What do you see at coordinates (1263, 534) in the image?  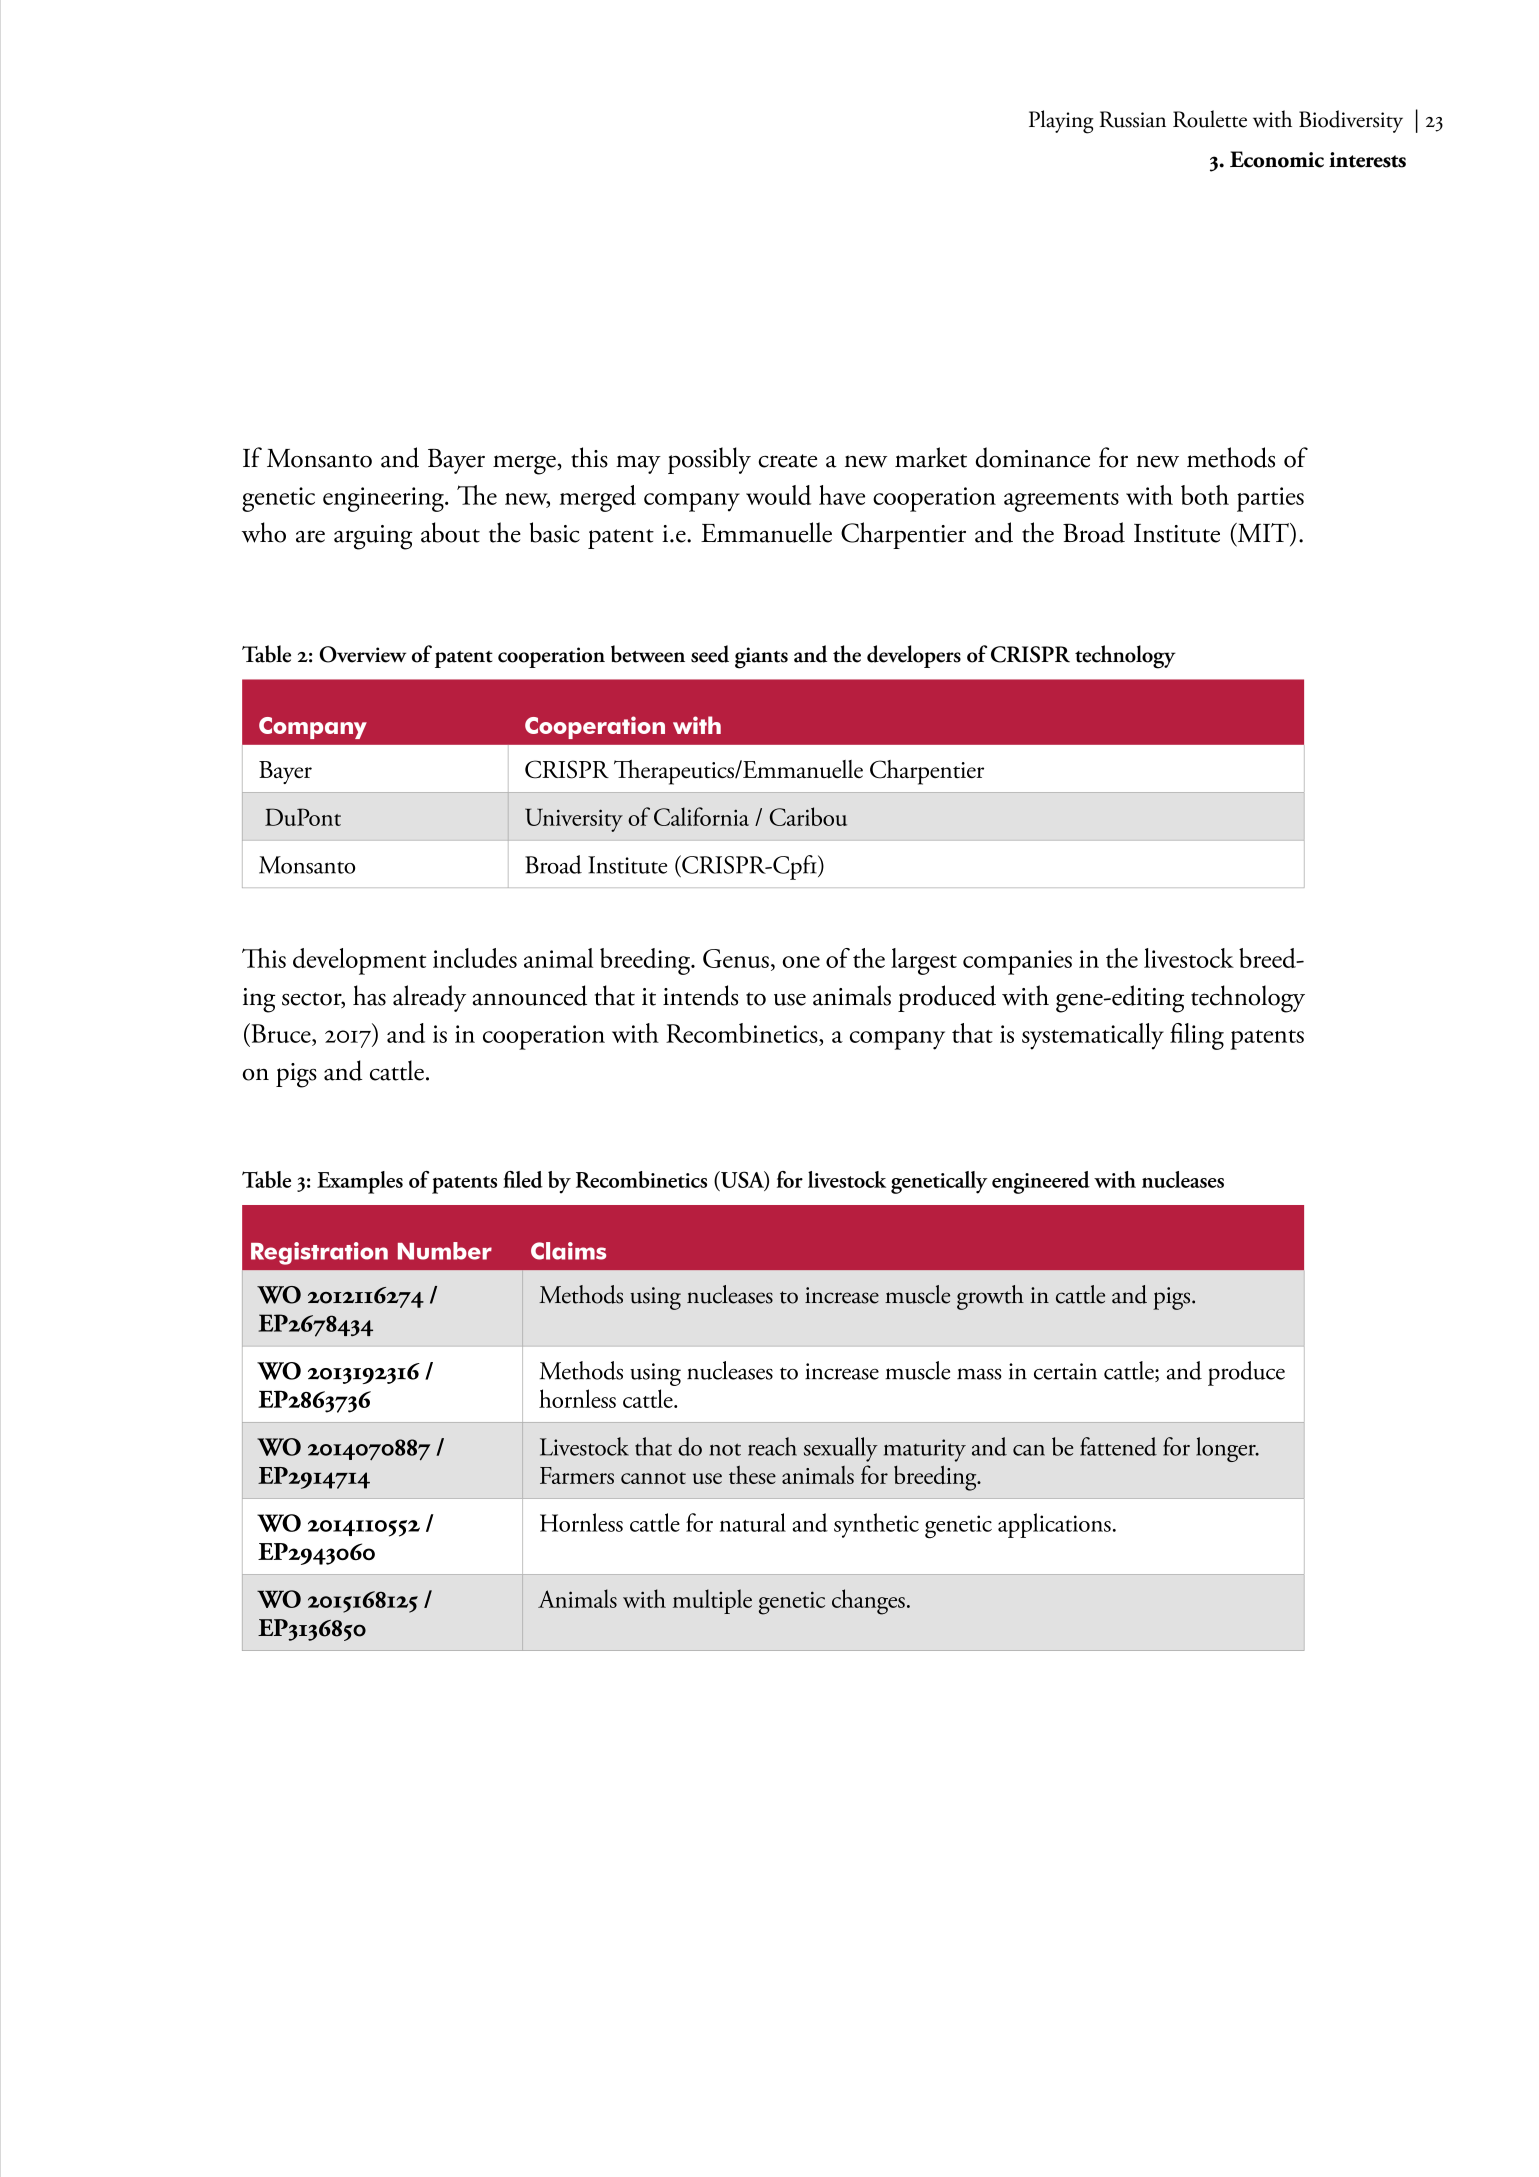 I see `MIT` at bounding box center [1263, 534].
